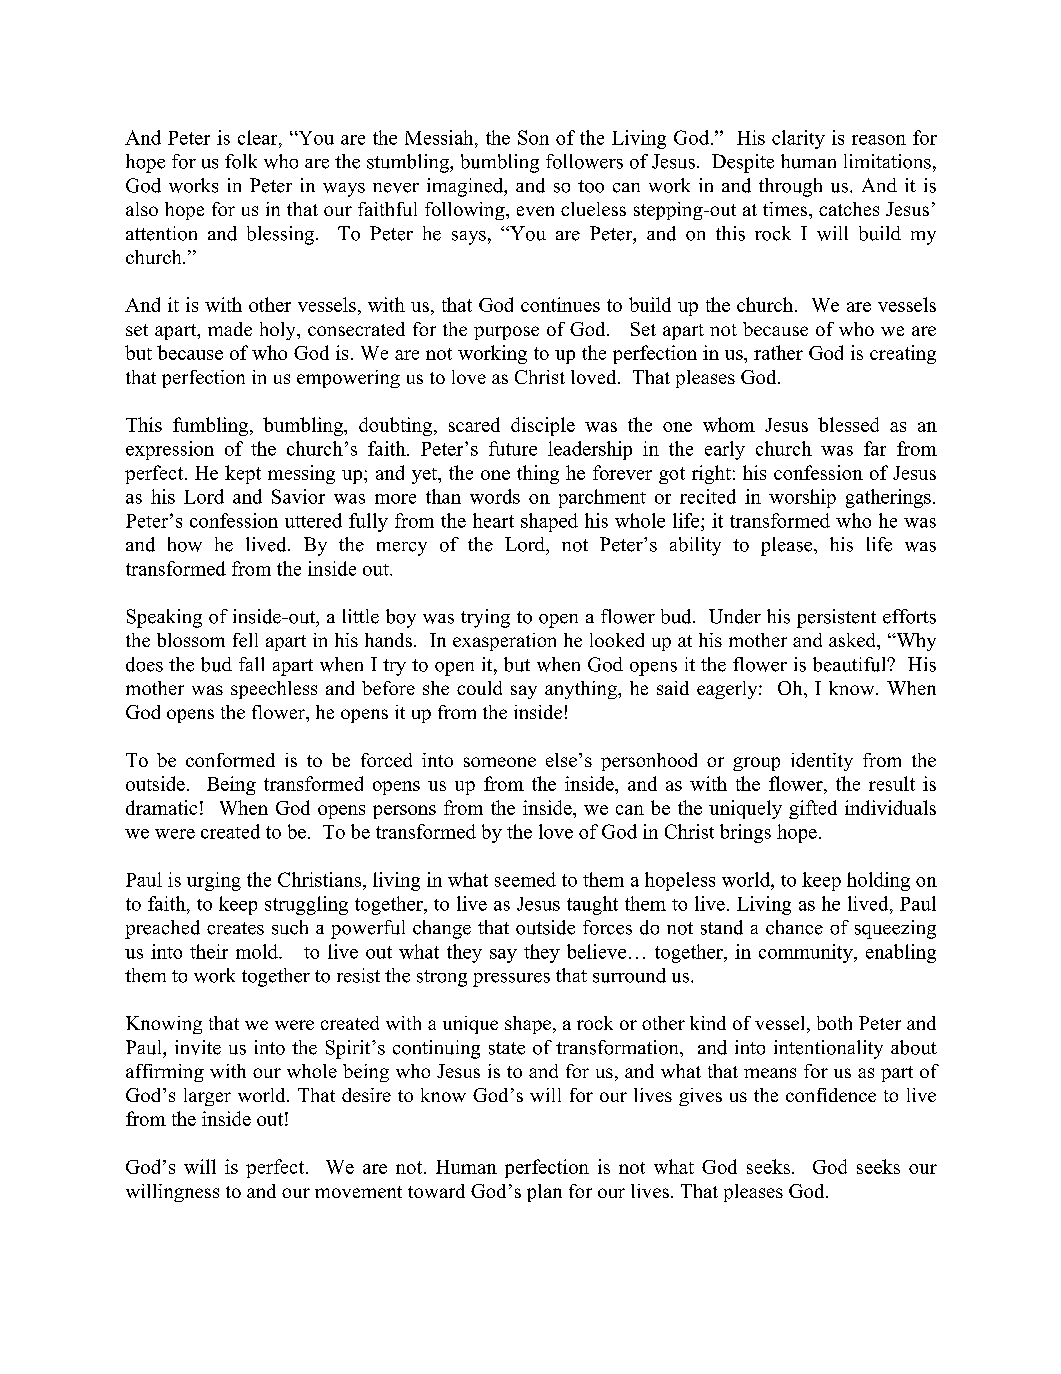  What do you see at coordinates (243, 474) in the image?
I see `kept` at bounding box center [243, 474].
